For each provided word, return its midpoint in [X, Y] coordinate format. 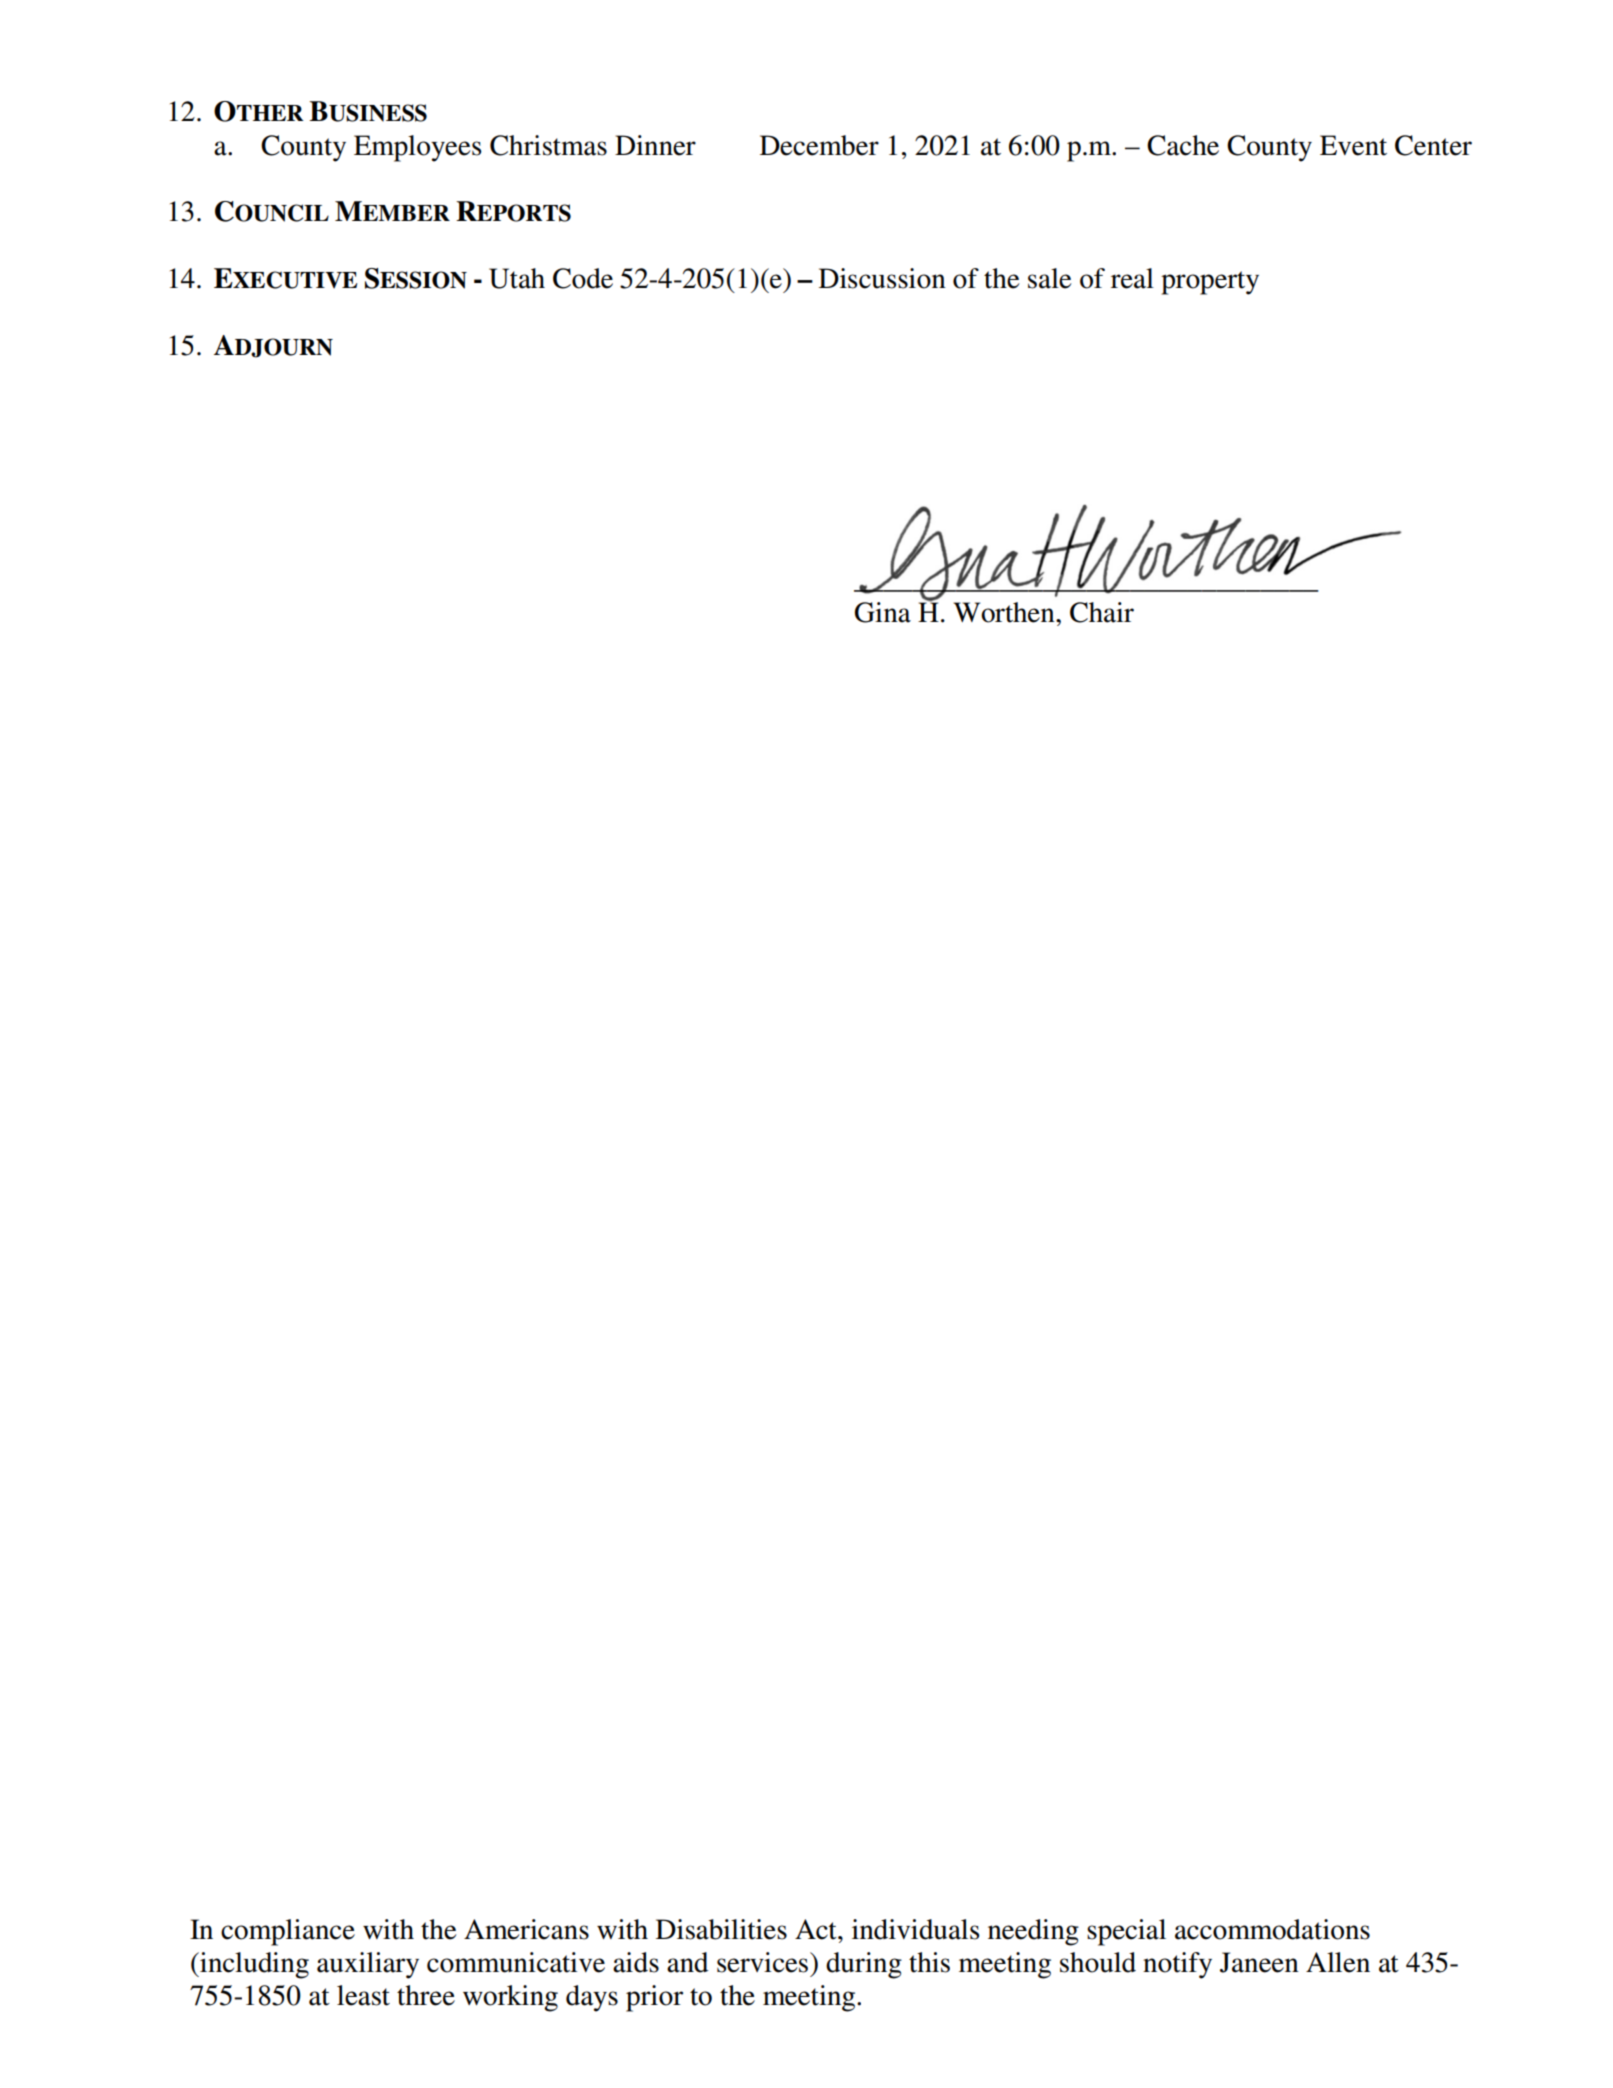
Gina [883, 612]
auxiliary [368, 1965]
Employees [418, 148]
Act [817, 1929]
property [1210, 283]
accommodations [1272, 1929]
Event [1353, 145]
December [819, 145]
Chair [1102, 612]
